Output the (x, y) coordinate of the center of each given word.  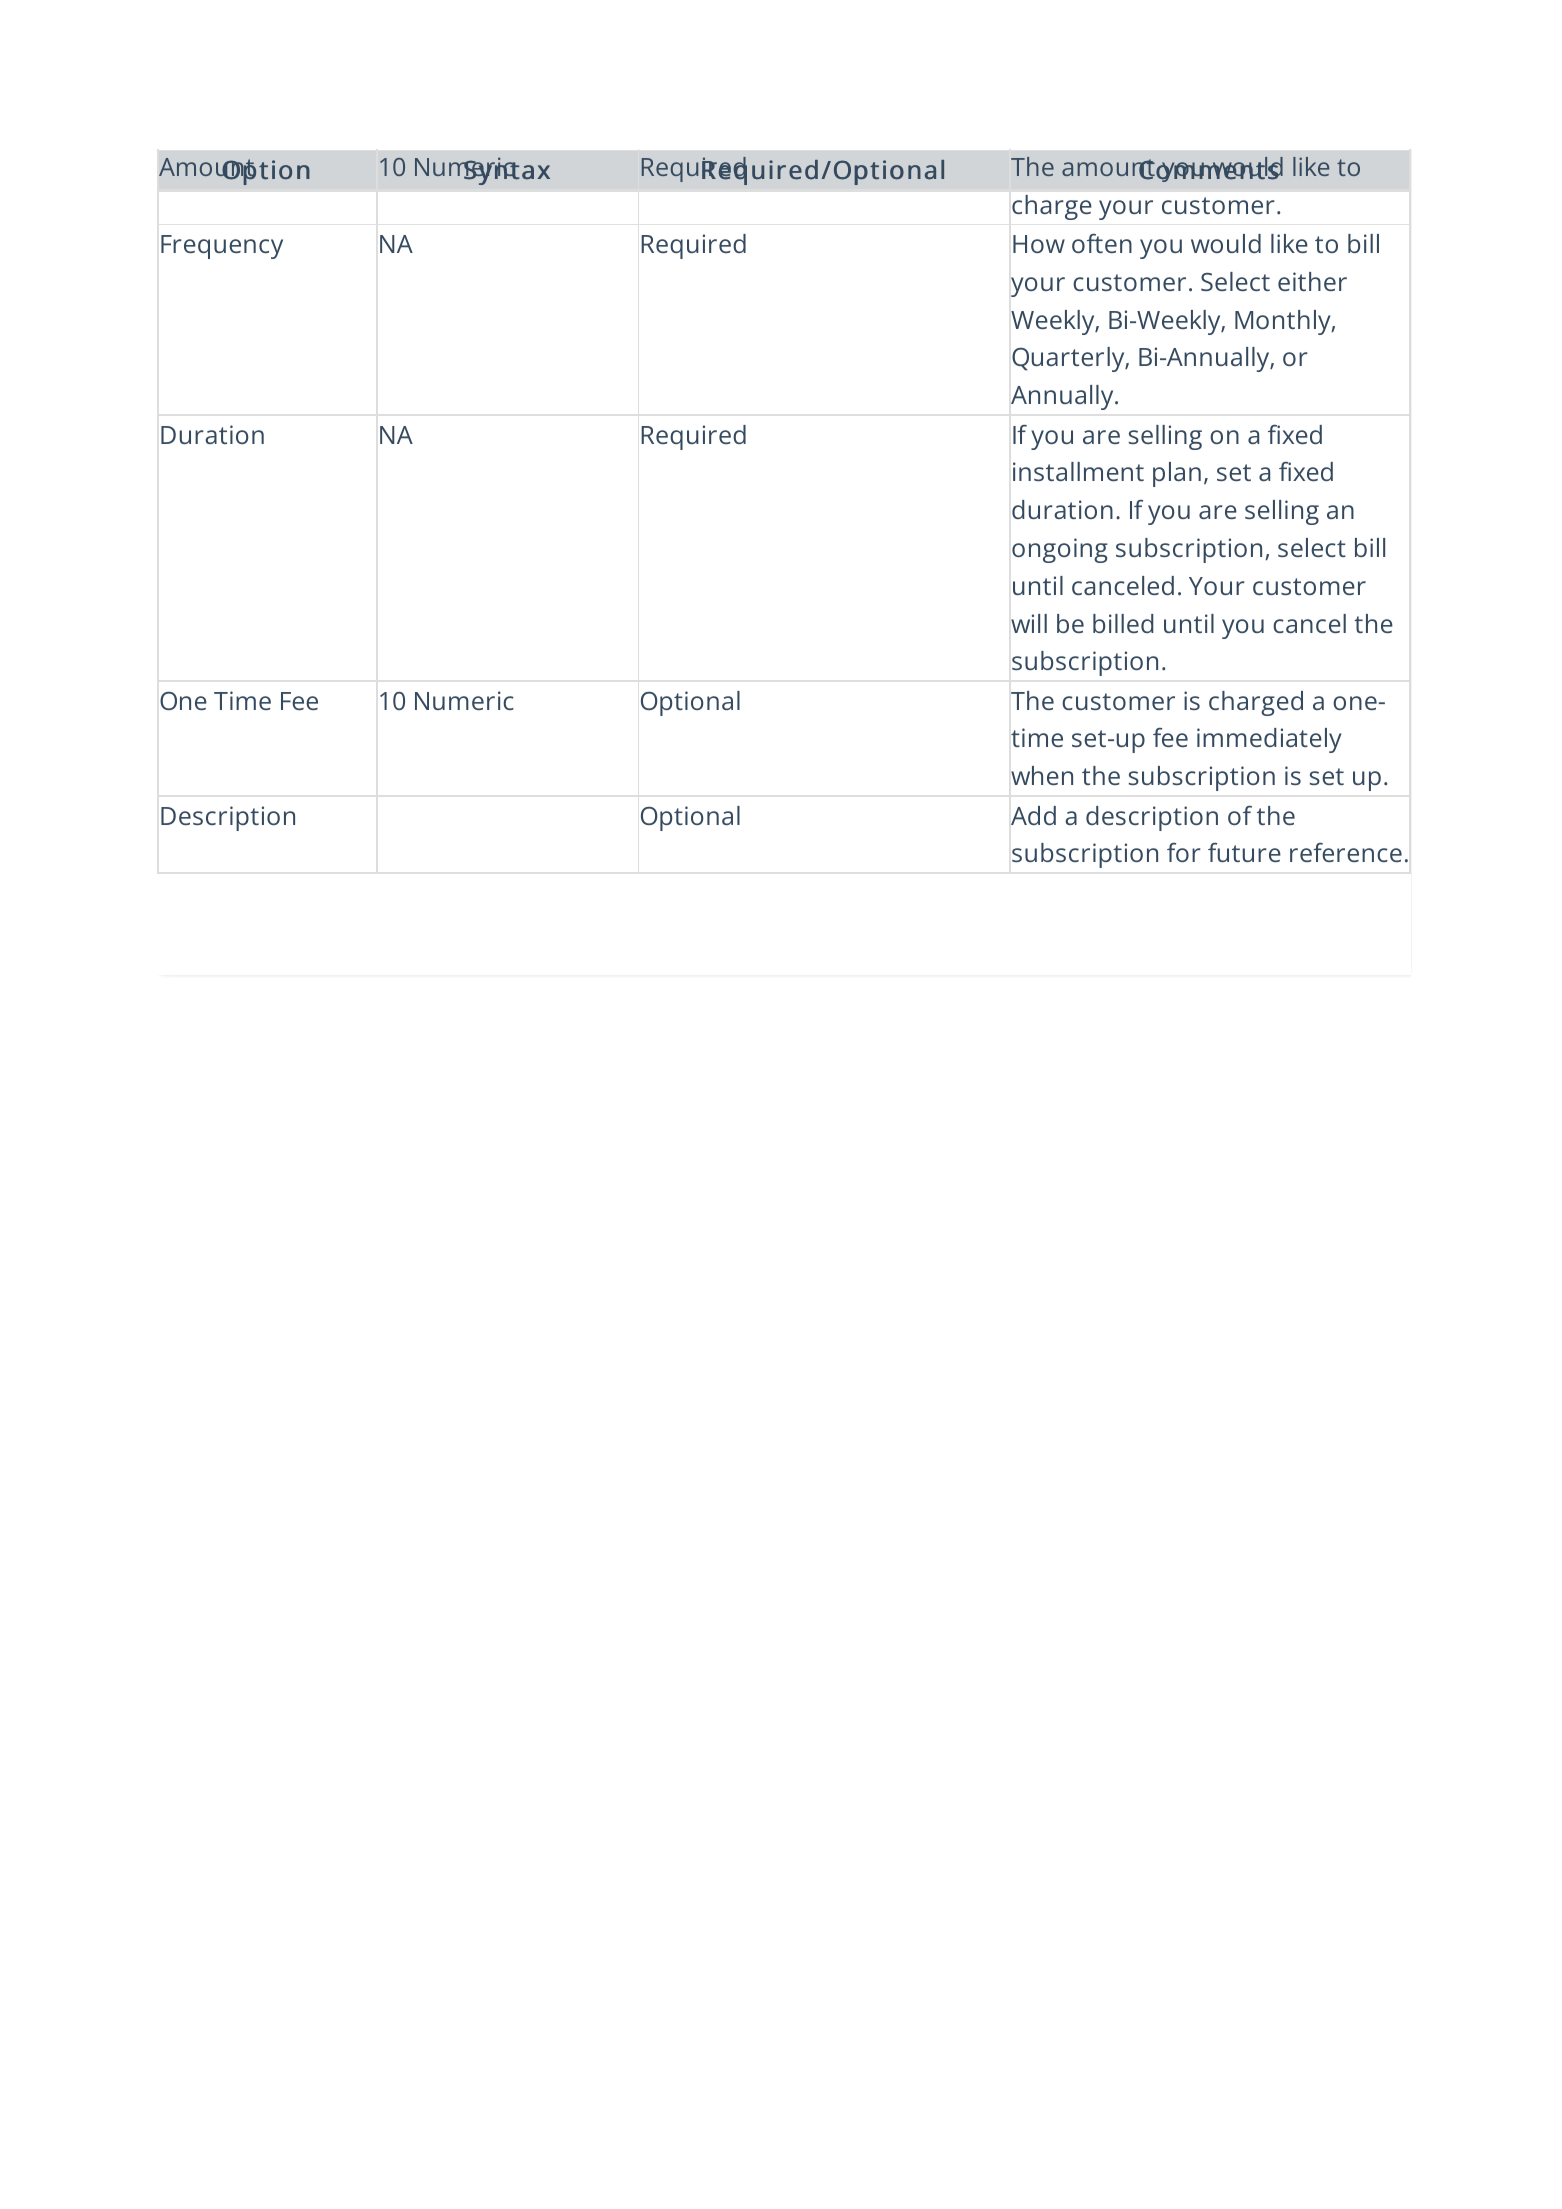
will (1029, 623)
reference (1346, 852)
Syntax (506, 171)
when (1042, 775)
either (1312, 281)
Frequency (222, 247)
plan (1177, 474)
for (1184, 852)
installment (1078, 471)
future (1244, 852)
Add (1033, 815)
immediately (1269, 740)
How (1039, 244)
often (1102, 243)
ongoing (1060, 550)
